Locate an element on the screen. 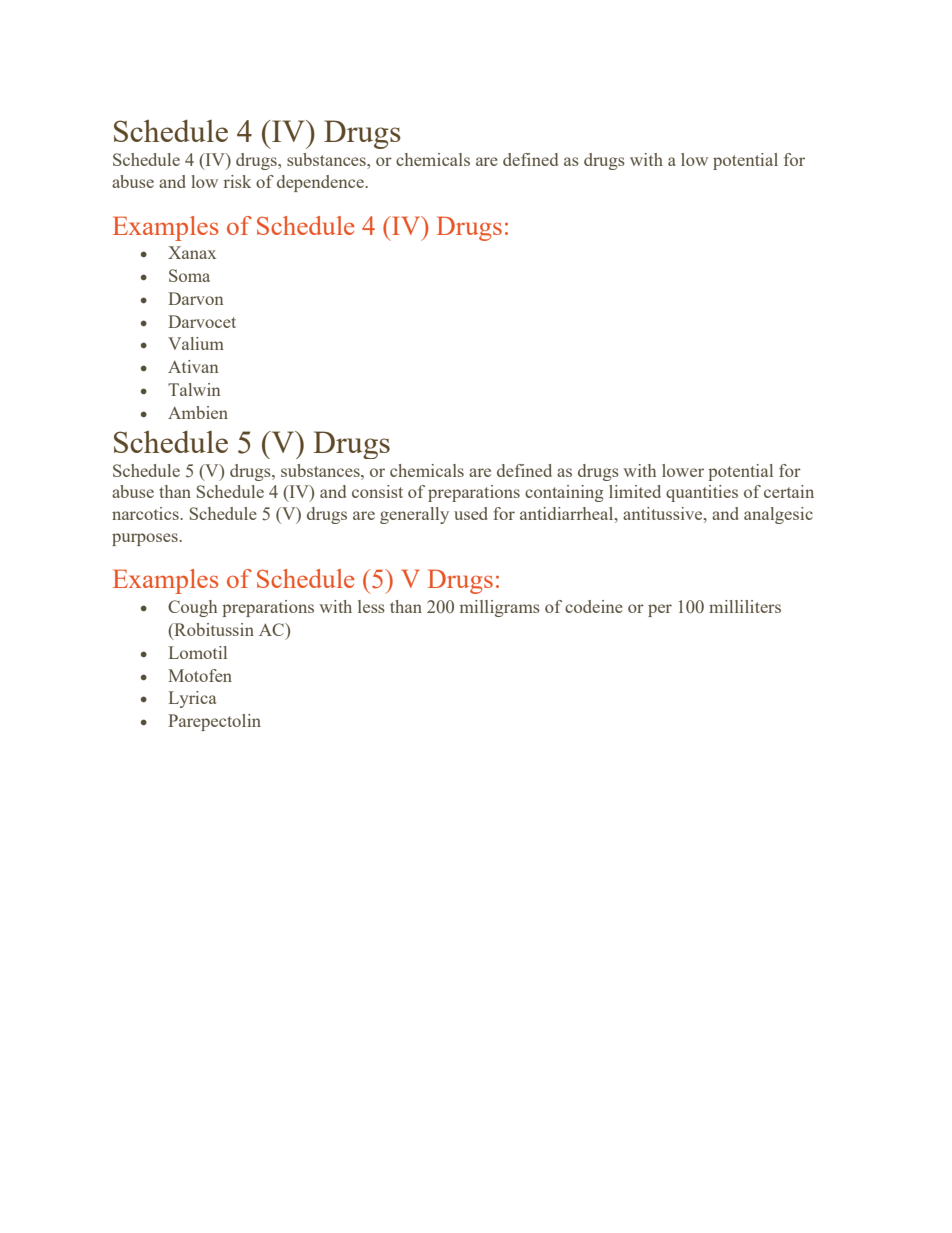  lower is located at coordinates (683, 470).
